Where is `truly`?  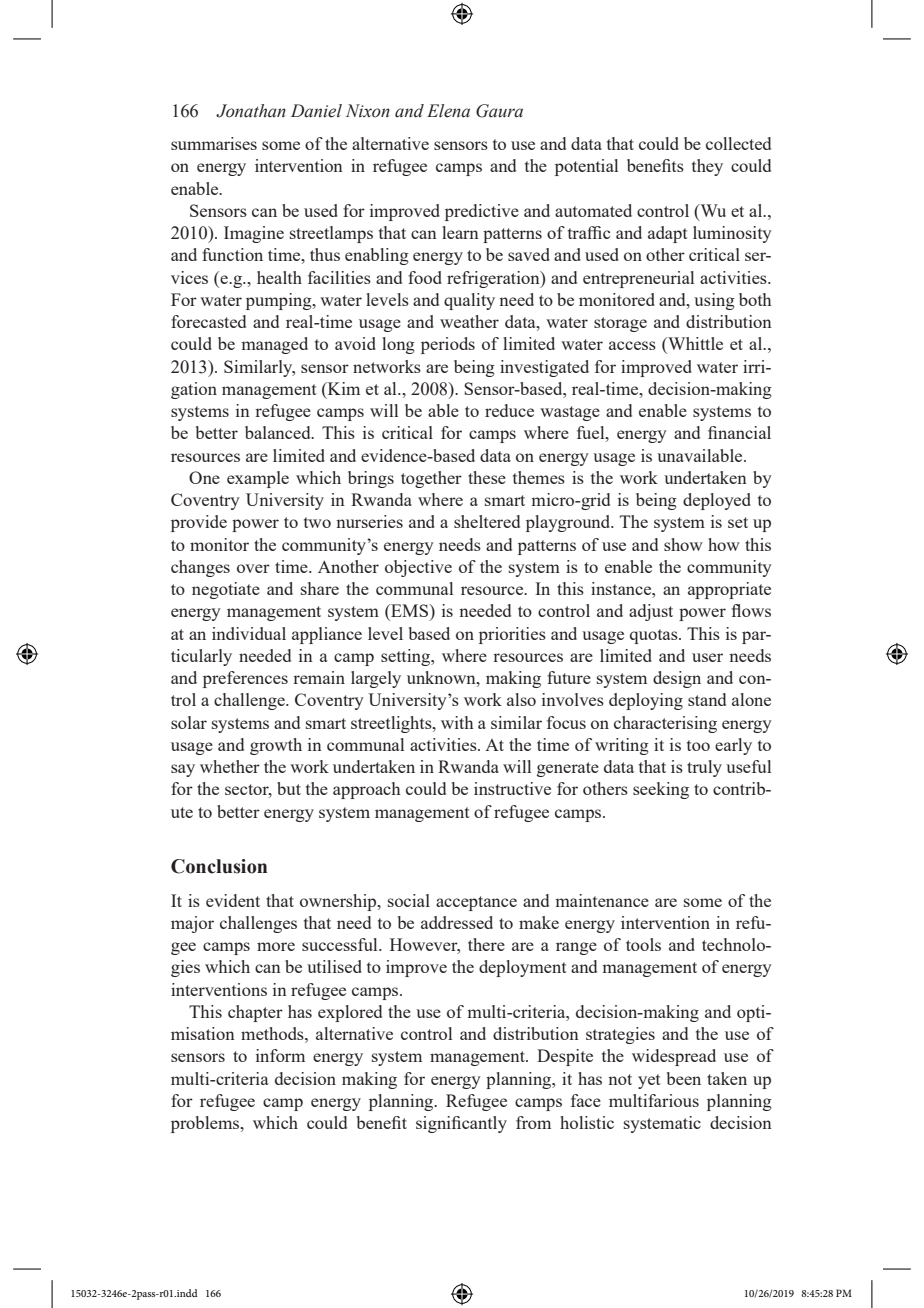
truly is located at coordinates (704, 768).
